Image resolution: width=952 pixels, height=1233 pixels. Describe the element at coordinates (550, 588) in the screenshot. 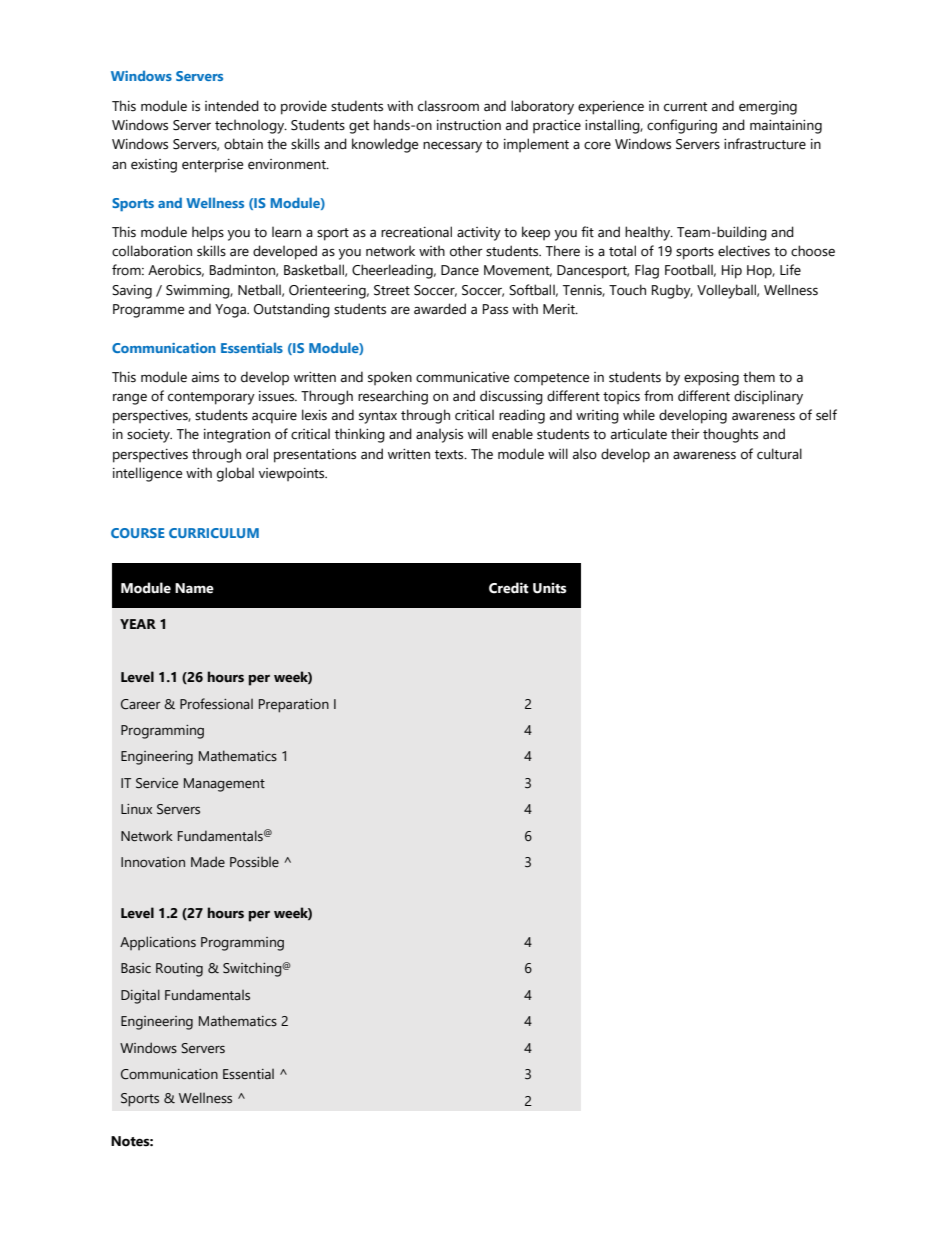

I see `Units` at that location.
